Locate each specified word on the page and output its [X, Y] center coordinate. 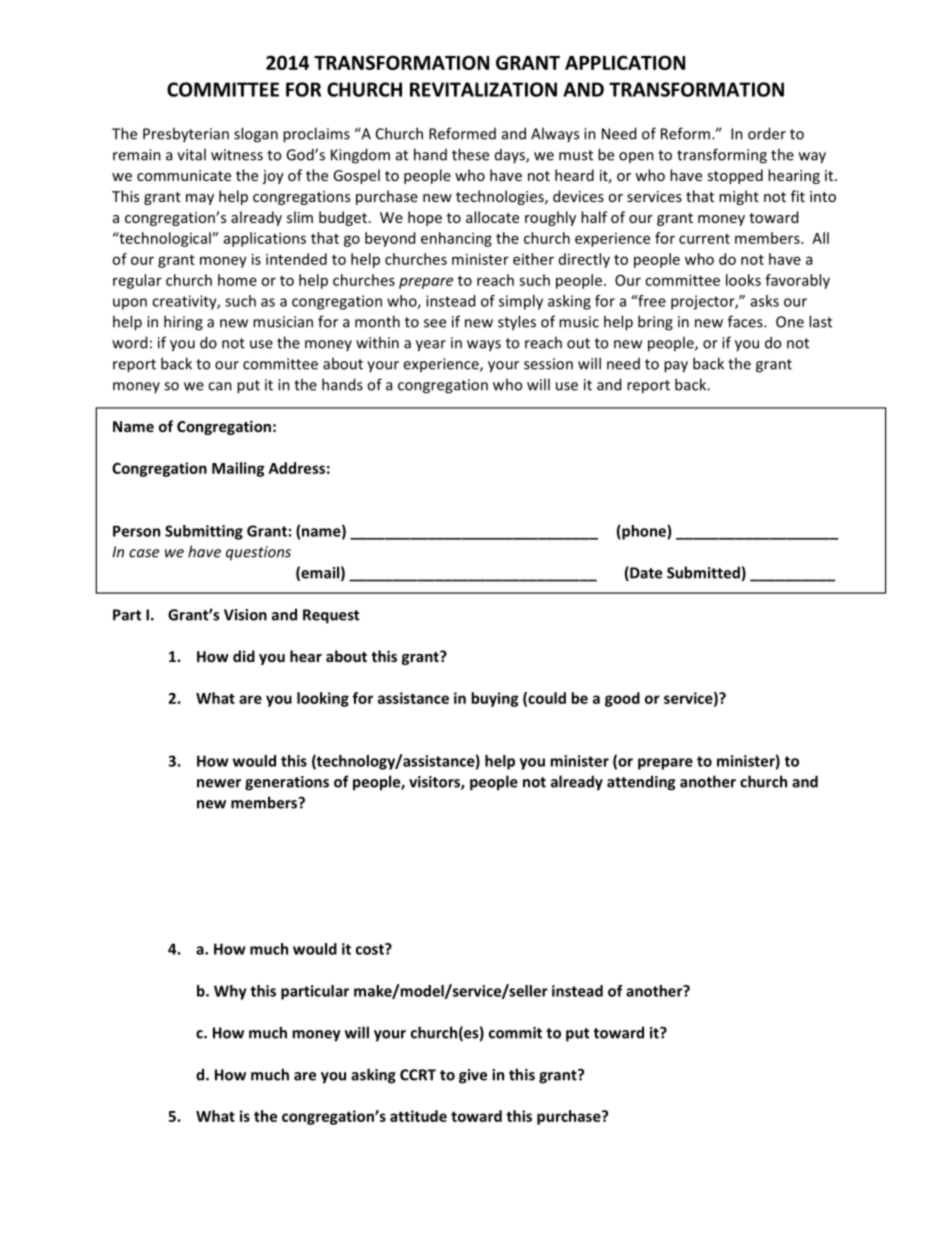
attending [641, 783]
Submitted [703, 572]
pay [676, 367]
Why [230, 992]
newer [219, 783]
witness [237, 155]
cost [371, 949]
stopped [735, 176]
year [431, 346]
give [473, 1076]
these [470, 154]
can [220, 386]
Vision [245, 615]
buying [494, 699]
